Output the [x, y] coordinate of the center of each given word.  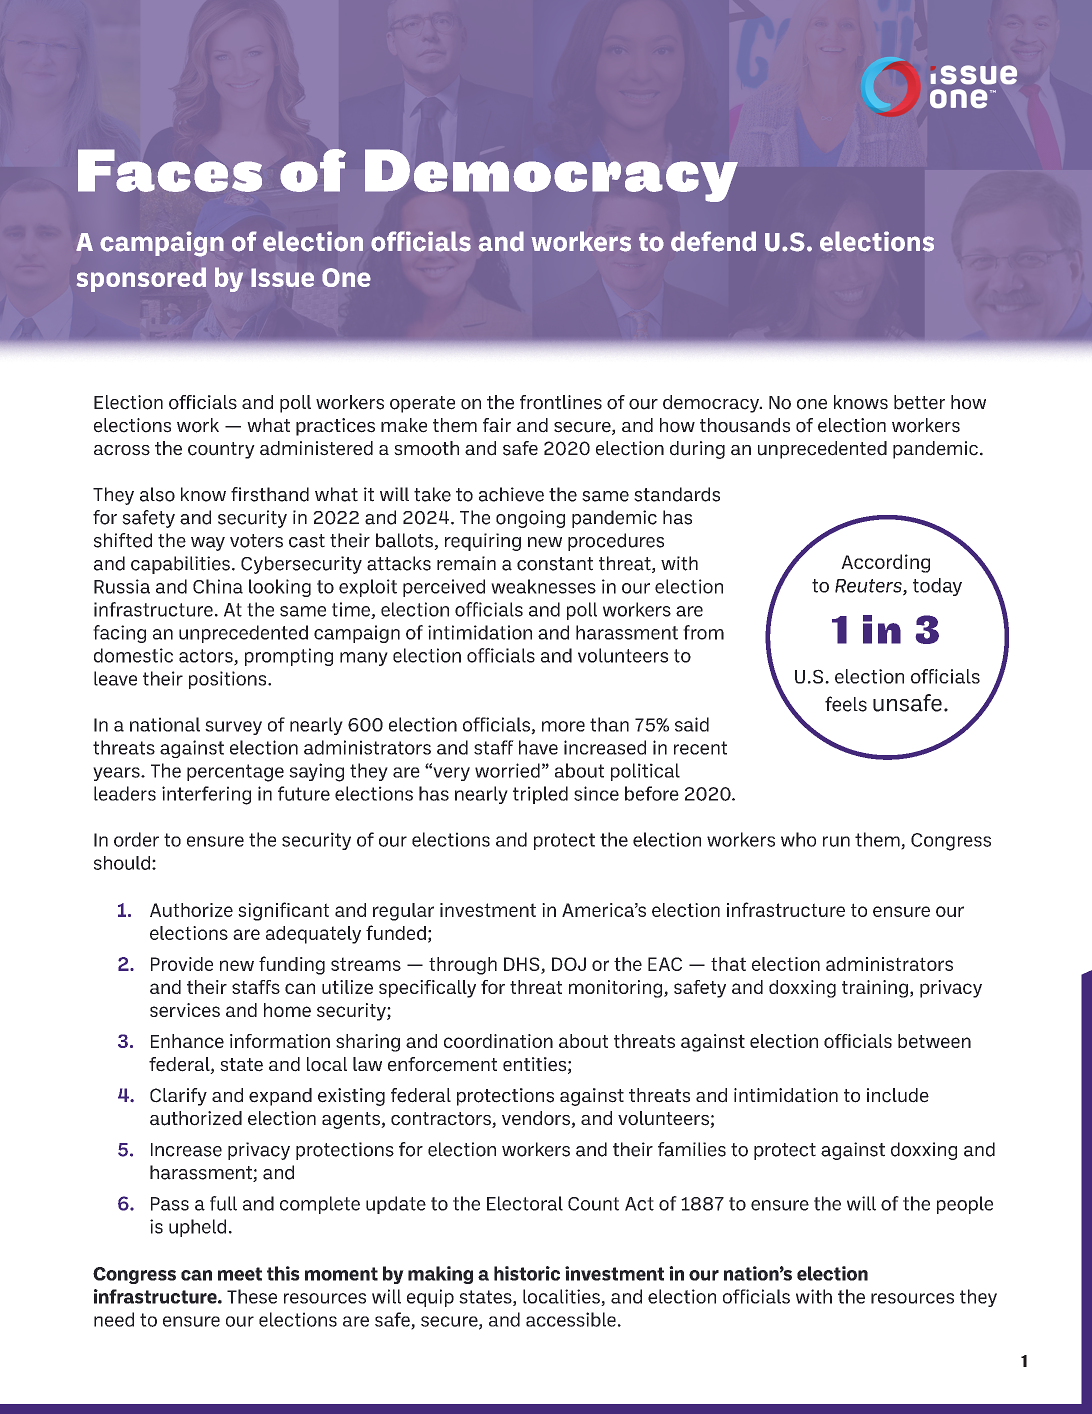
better [919, 402]
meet [240, 1274]
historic [527, 1273]
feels [846, 704]
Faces [170, 170]
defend [713, 241]
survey [233, 728]
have [538, 747]
